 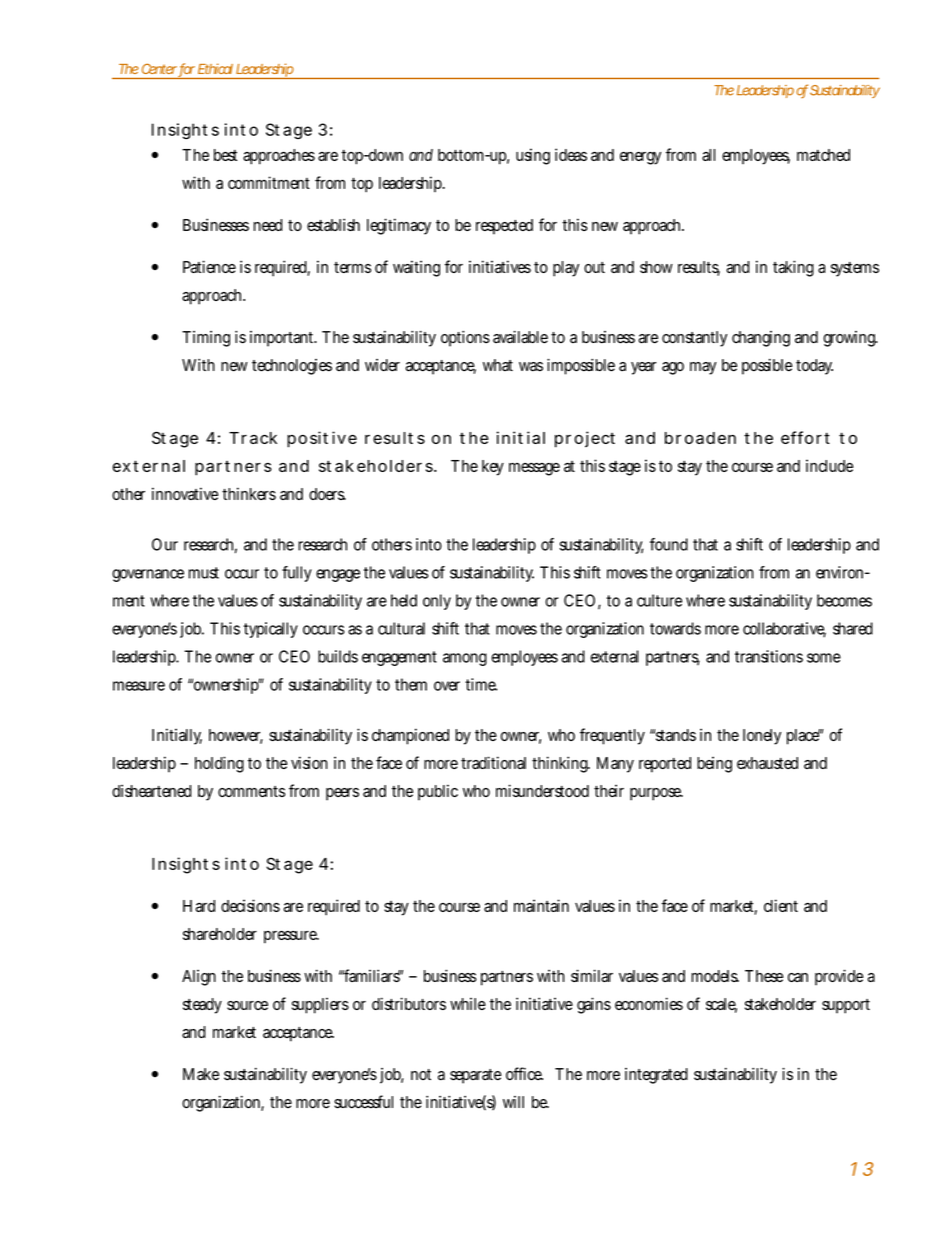 What do you see at coordinates (823, 155) in the document?
I see `matched` at bounding box center [823, 155].
